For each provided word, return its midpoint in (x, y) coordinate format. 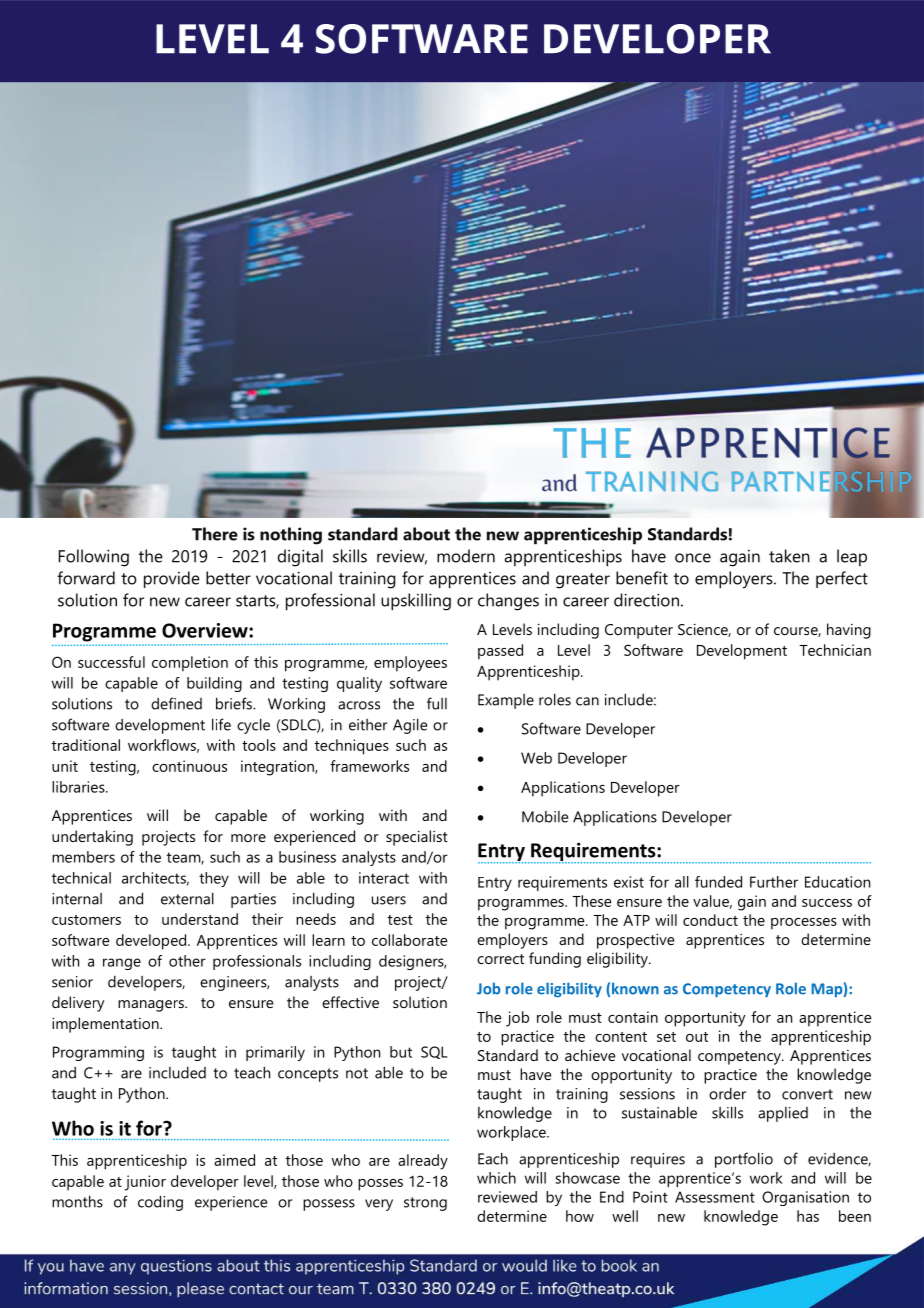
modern (466, 556)
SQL (434, 1052)
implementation (106, 1025)
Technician (835, 650)
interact (384, 878)
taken (789, 556)
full (437, 703)
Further (774, 882)
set (666, 1037)
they (214, 879)
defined (176, 703)
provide (172, 579)
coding (160, 1203)
